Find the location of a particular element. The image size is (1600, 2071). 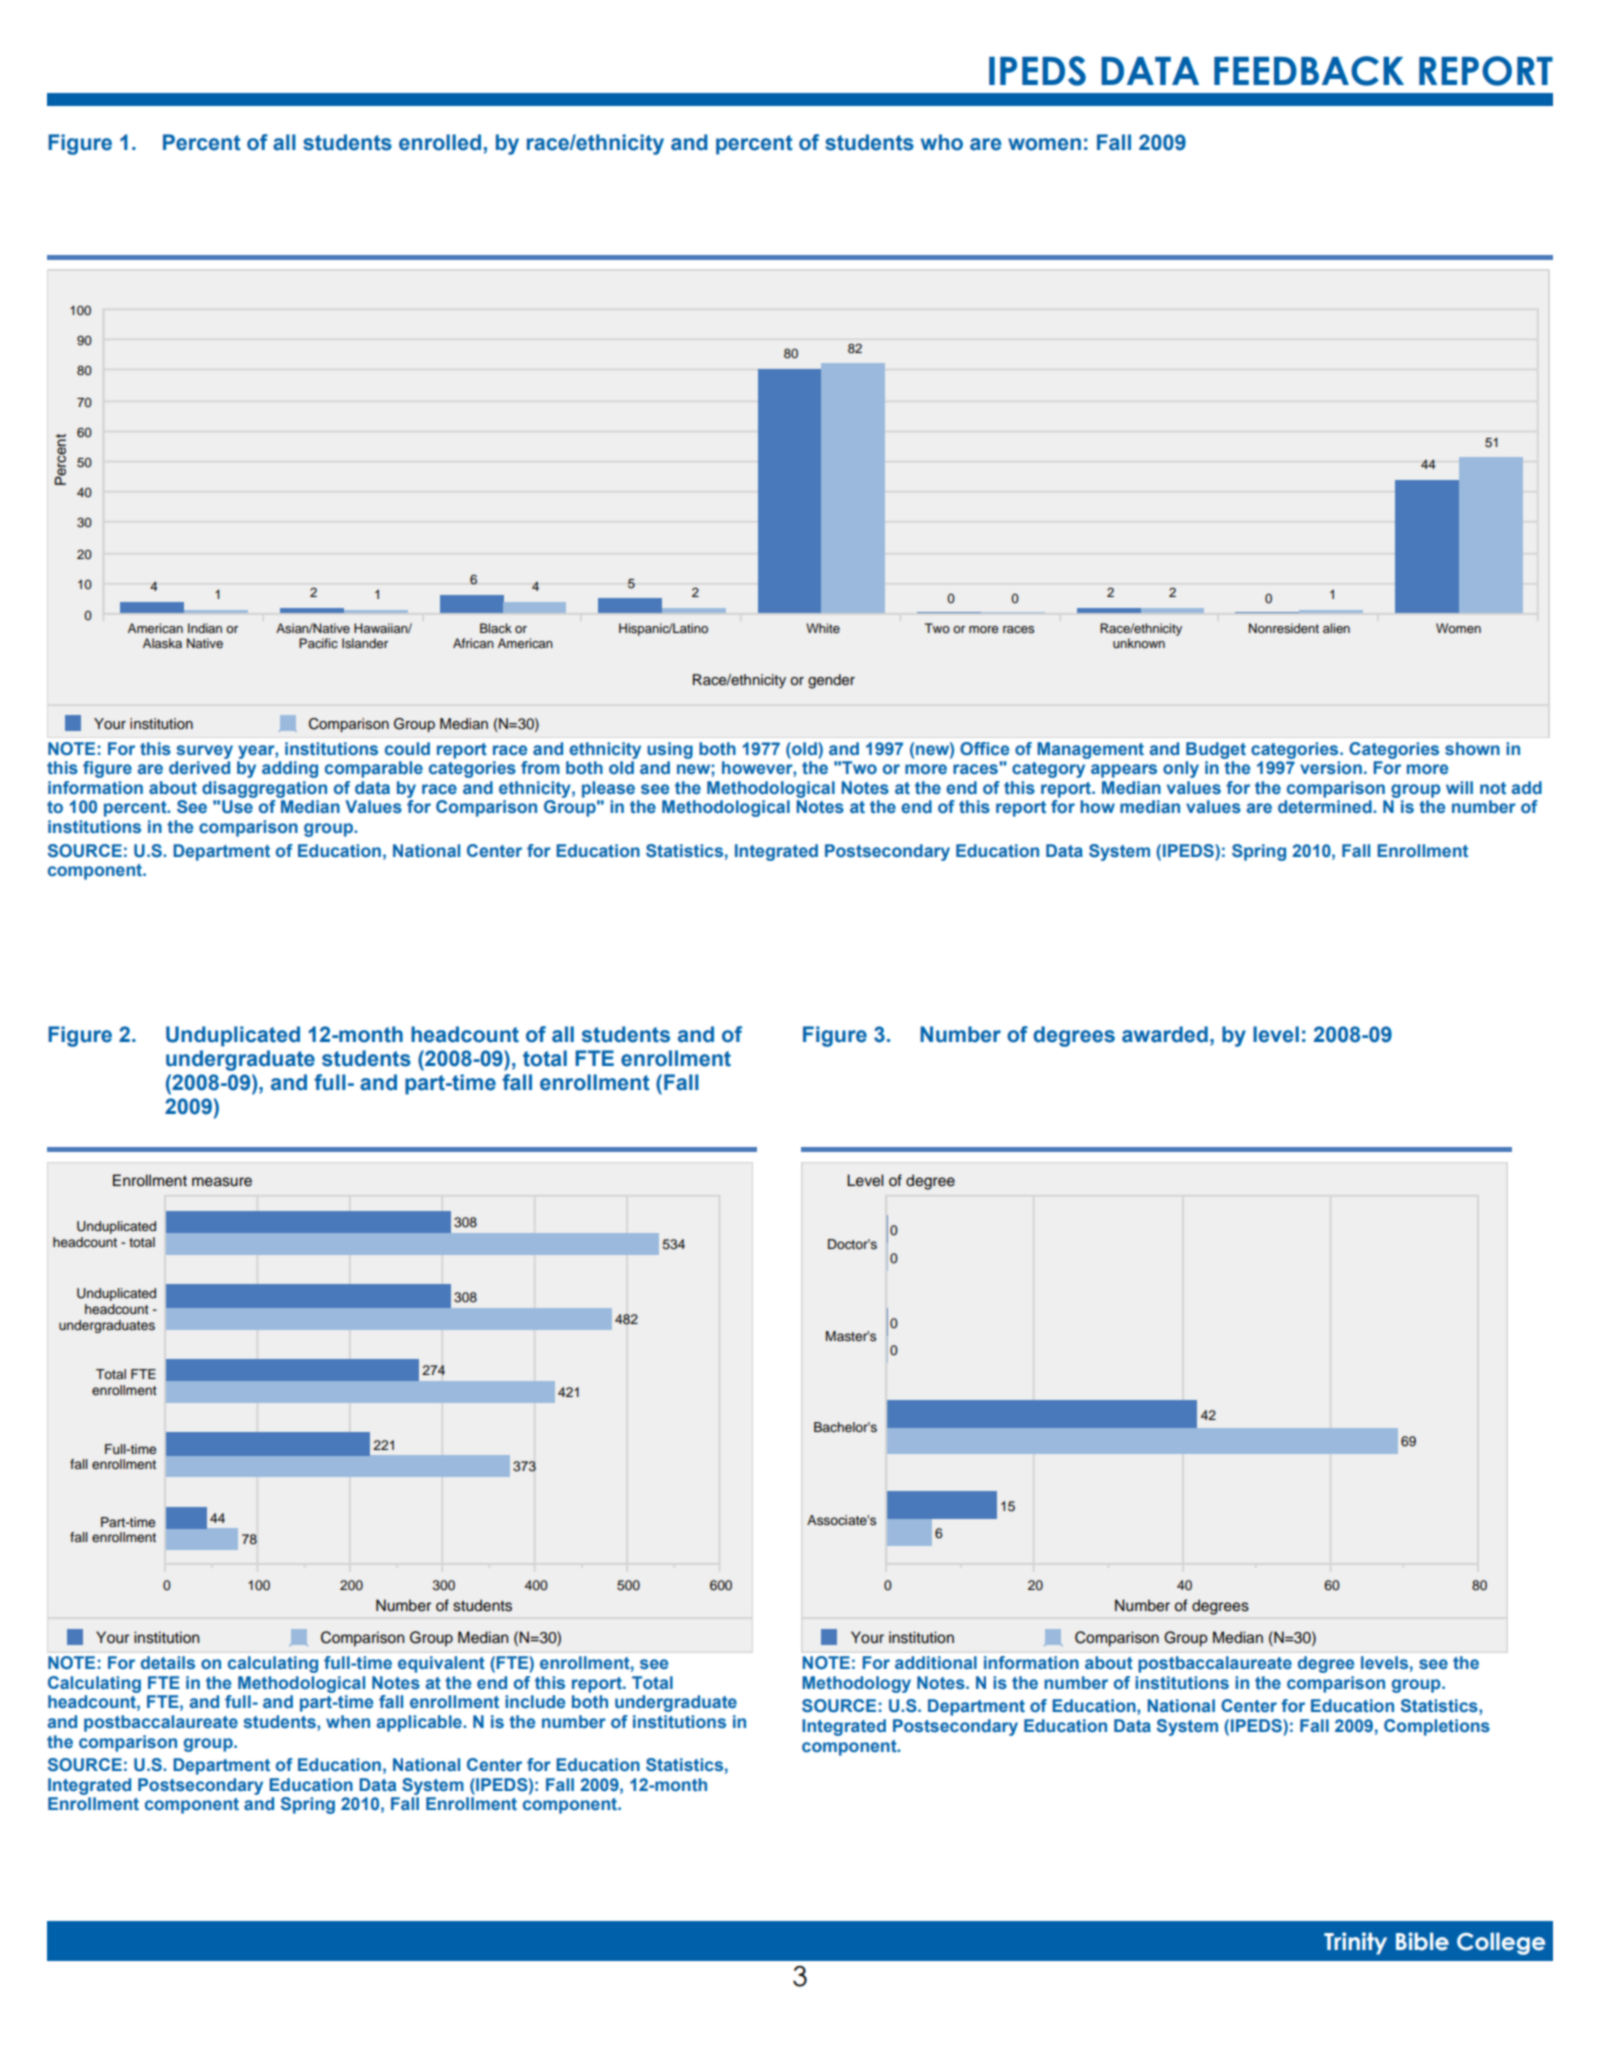

who is located at coordinates (942, 142).
